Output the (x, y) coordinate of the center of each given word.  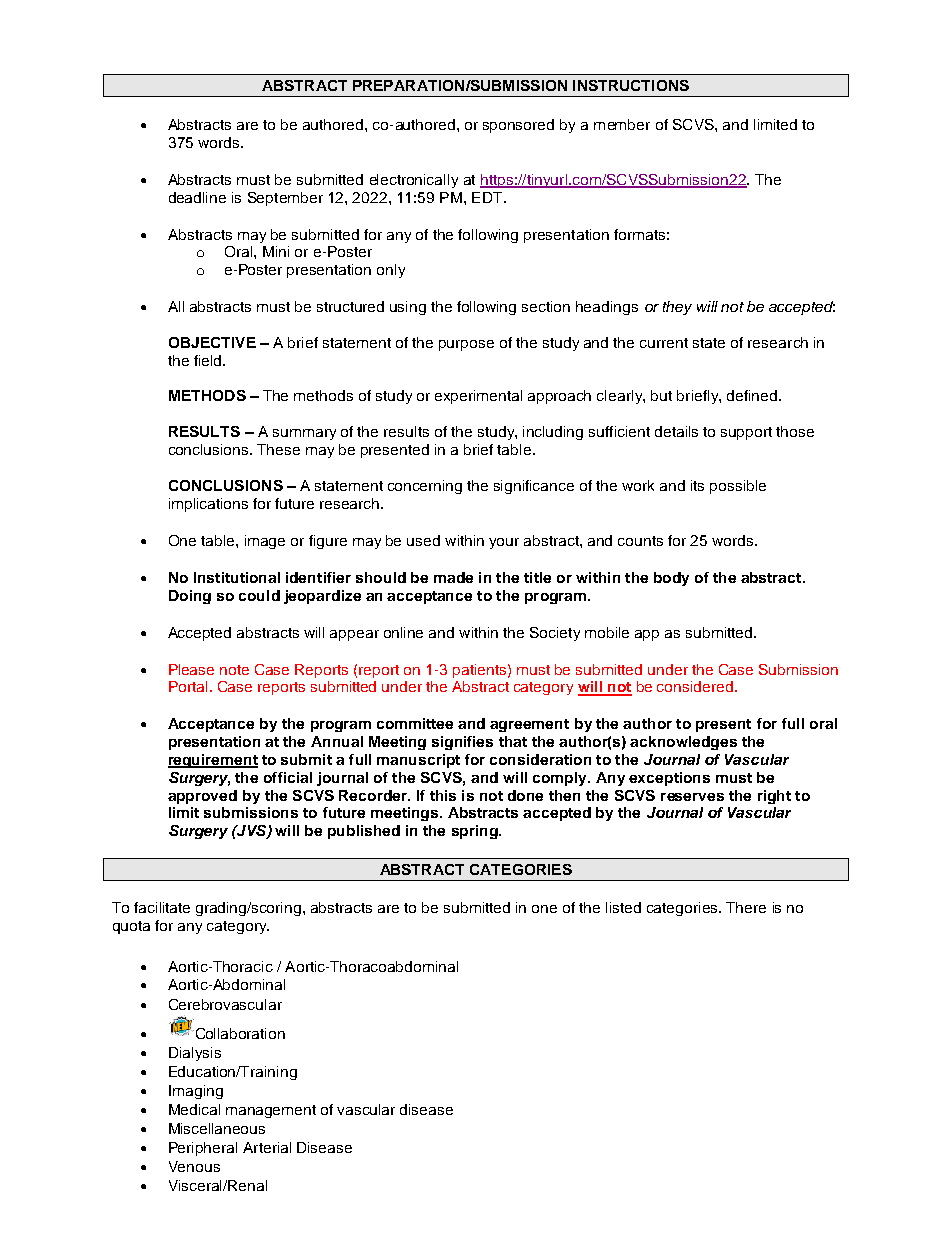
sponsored (518, 126)
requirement (213, 761)
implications (208, 505)
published (364, 832)
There (746, 907)
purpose (466, 345)
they (677, 308)
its (697, 485)
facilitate (162, 907)
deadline (197, 197)
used (423, 540)
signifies (462, 743)
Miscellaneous (217, 1128)
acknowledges (683, 743)
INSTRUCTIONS (631, 85)
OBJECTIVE (212, 342)
